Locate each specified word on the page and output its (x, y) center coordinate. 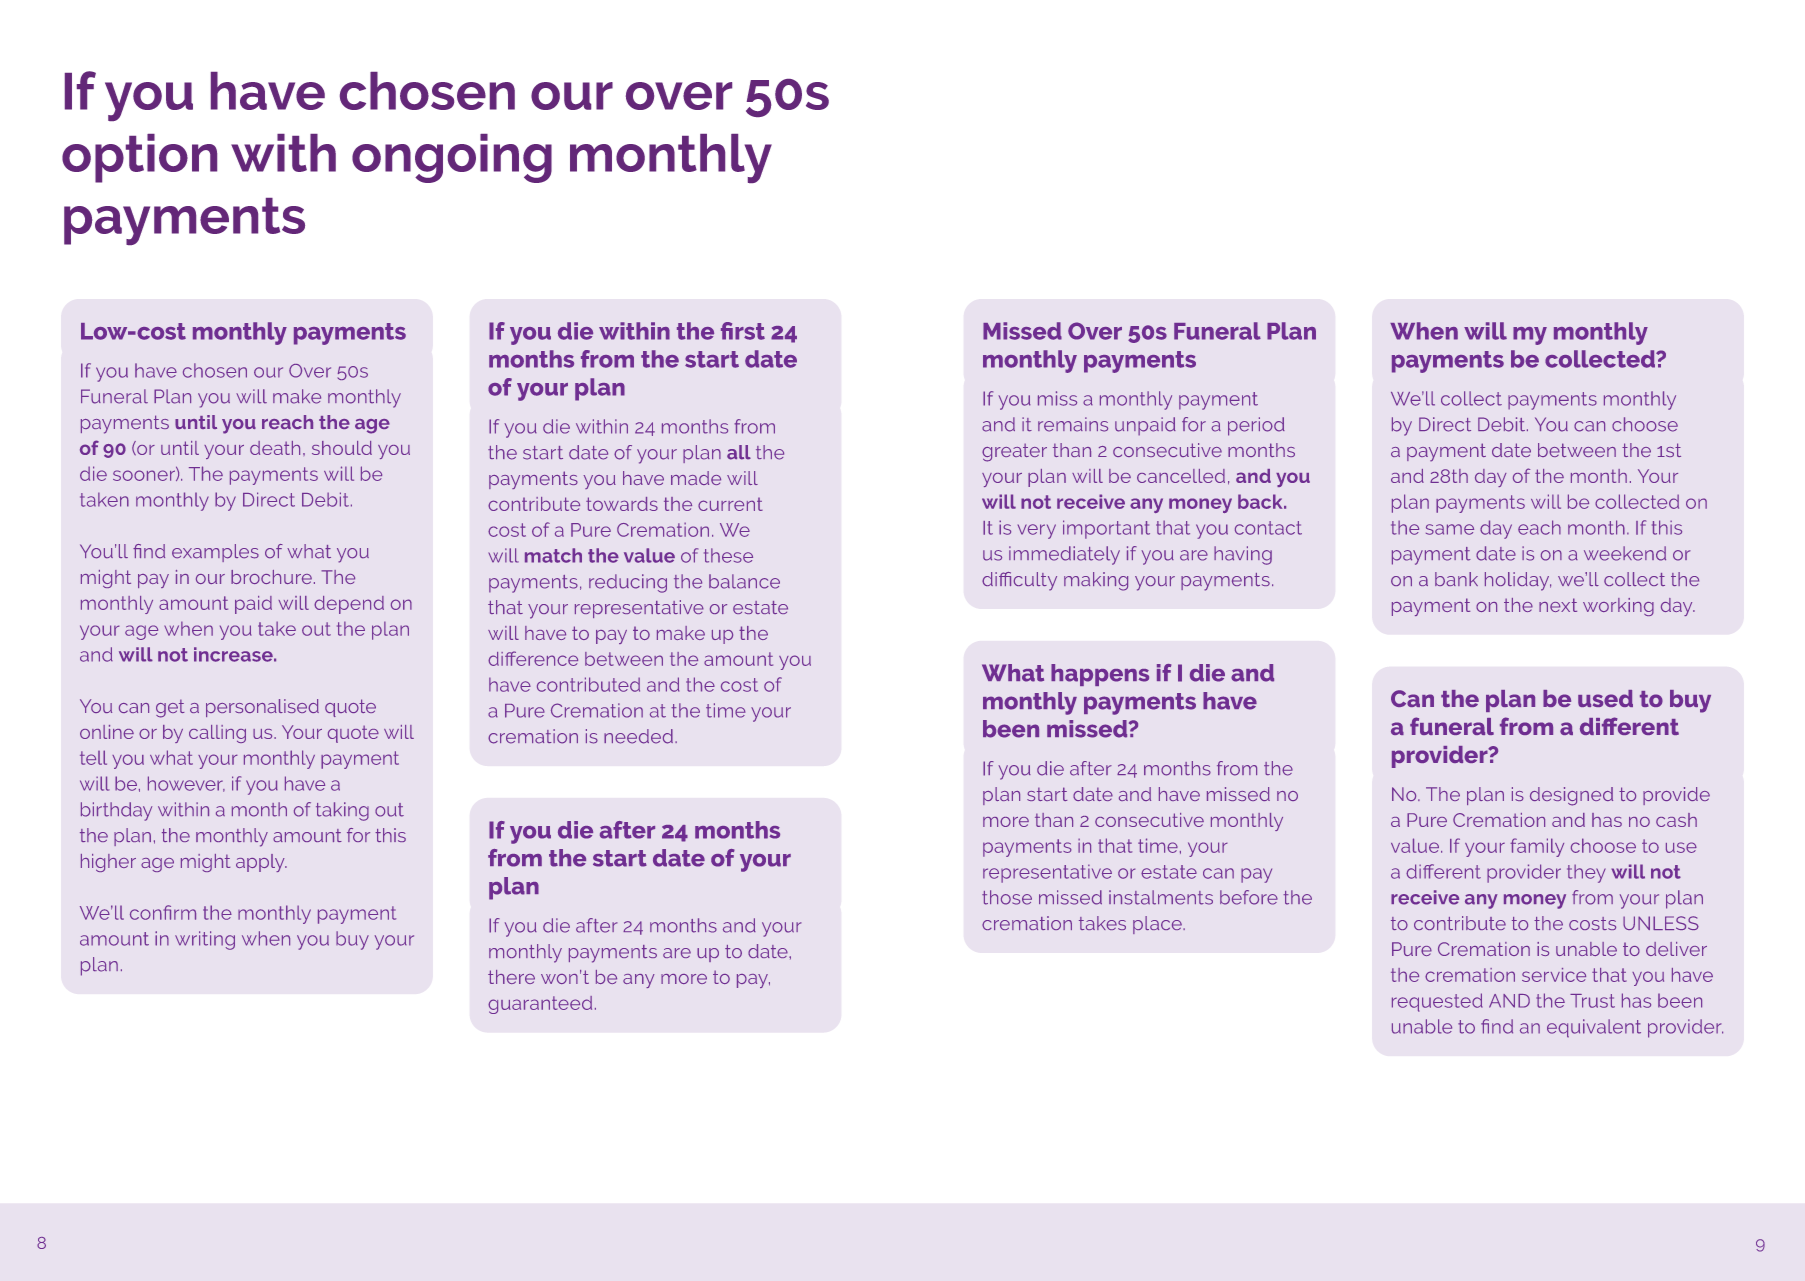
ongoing (452, 158)
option (139, 158)
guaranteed (540, 1005)
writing (205, 940)
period (1256, 426)
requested (1437, 1002)
